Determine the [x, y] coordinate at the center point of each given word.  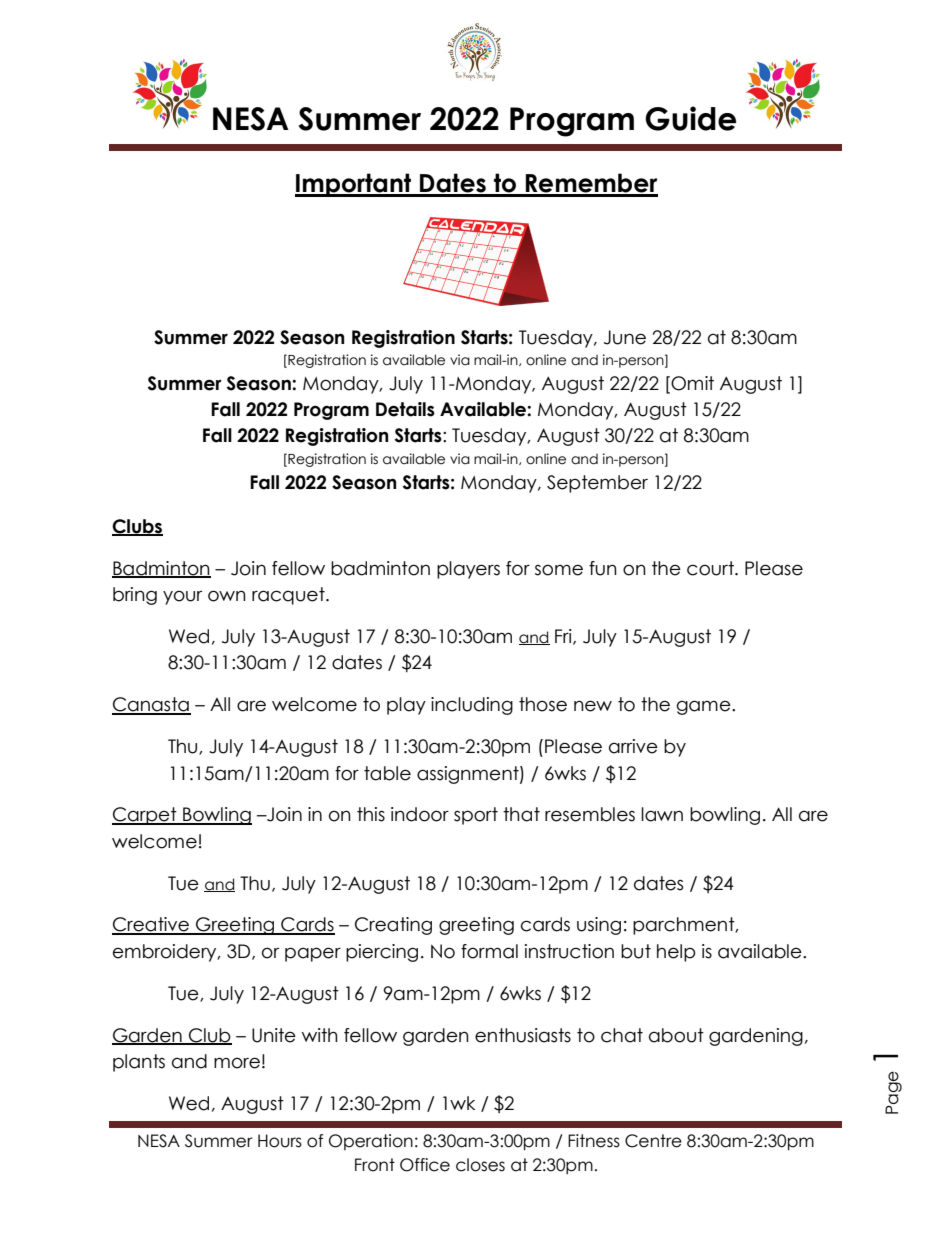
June [625, 337]
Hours [280, 1141]
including [472, 706]
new [593, 706]
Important [354, 185]
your [182, 597]
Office [425, 1165]
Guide [690, 118]
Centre [653, 1141]
